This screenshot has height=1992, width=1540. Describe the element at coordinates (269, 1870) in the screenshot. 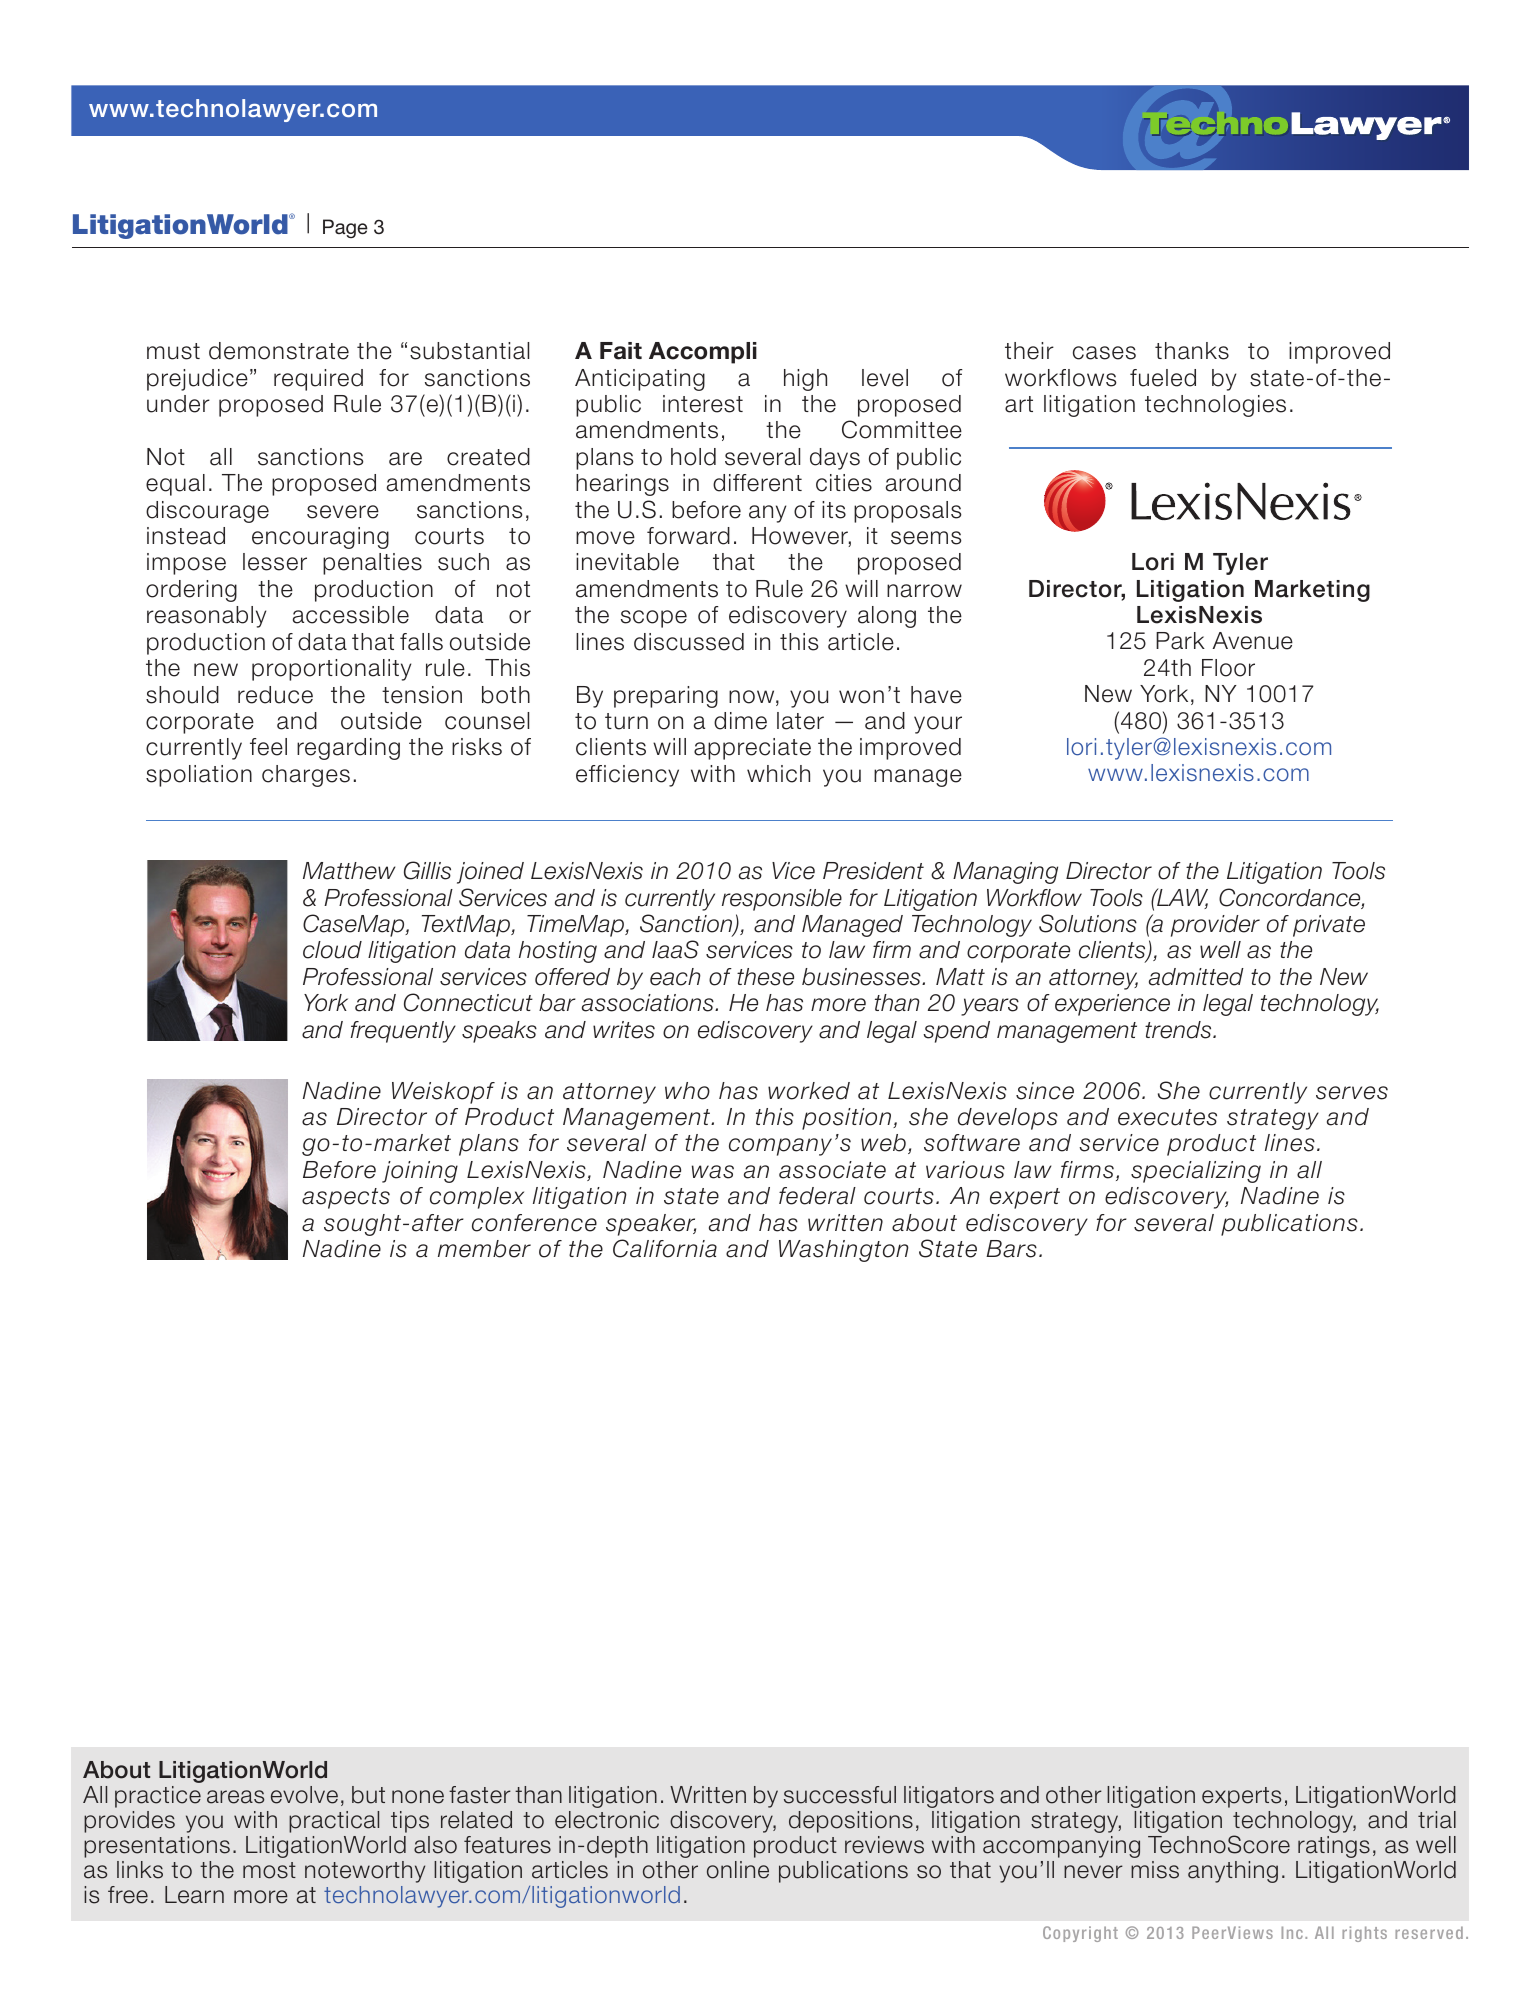

I see `most` at that location.
